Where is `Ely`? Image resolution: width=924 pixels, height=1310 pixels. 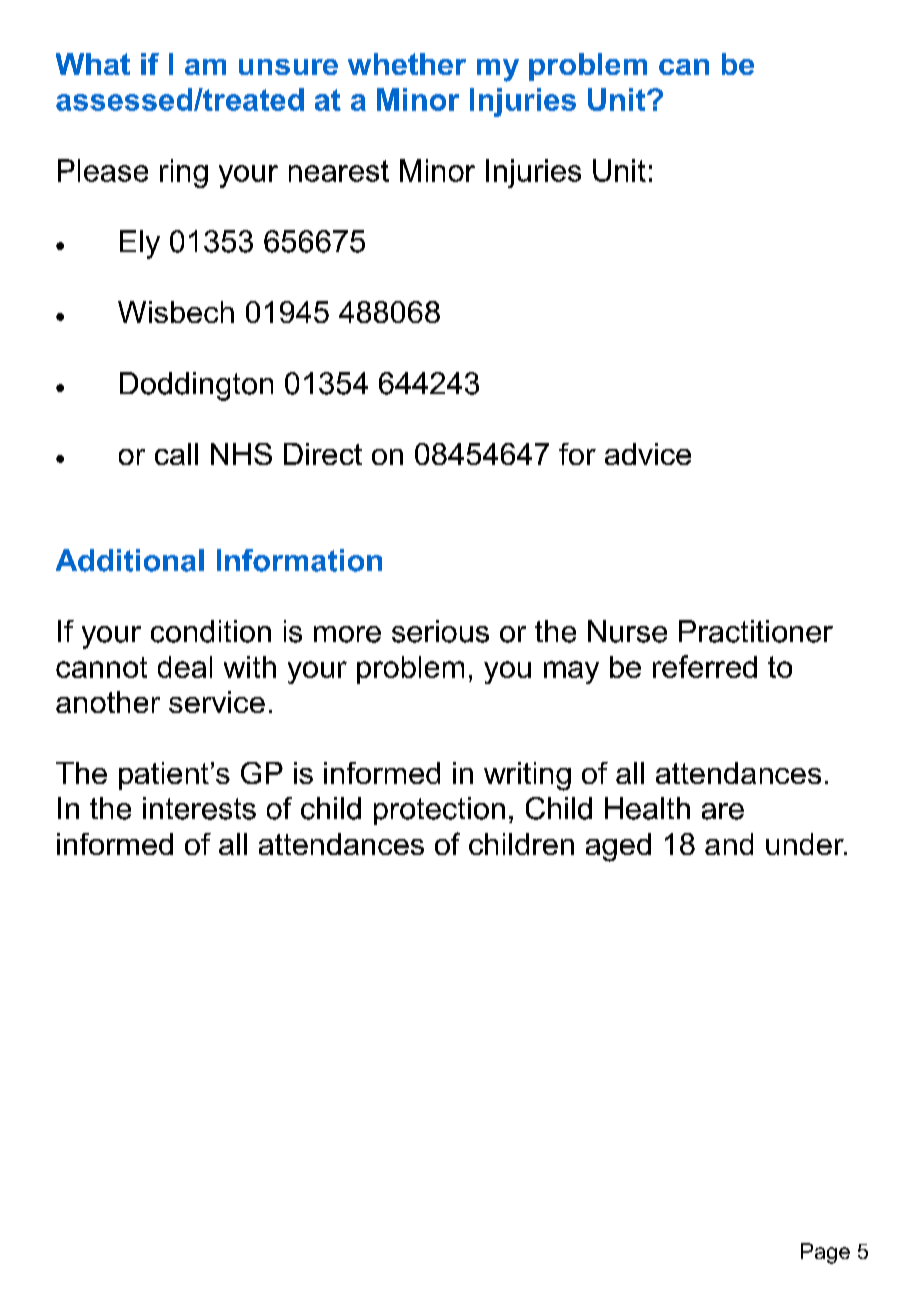
Ely is located at coordinates (140, 244).
